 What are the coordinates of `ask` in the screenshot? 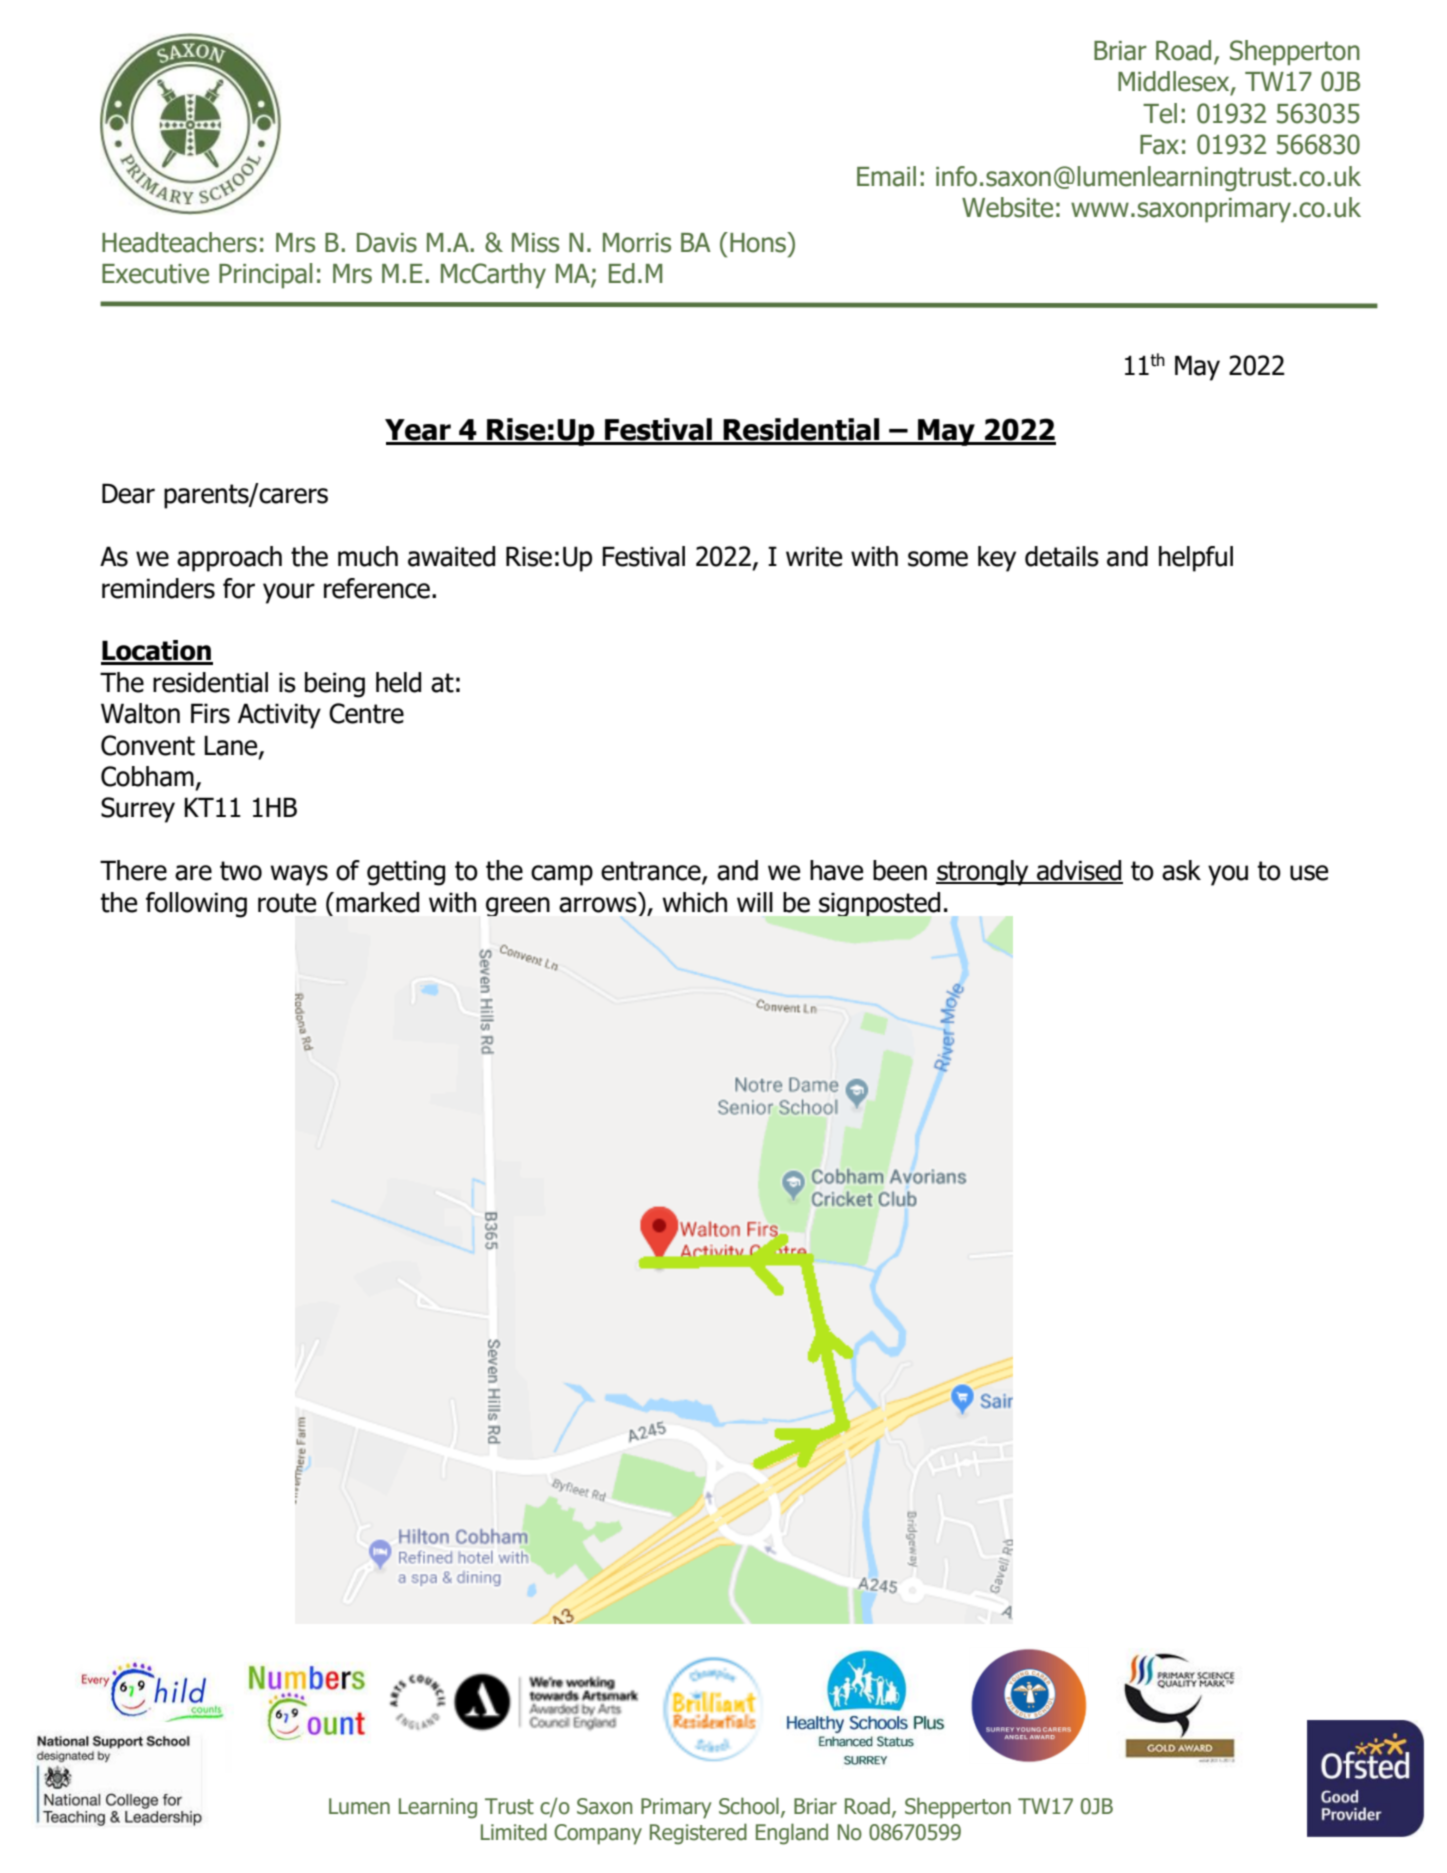 It's located at (1181, 870).
